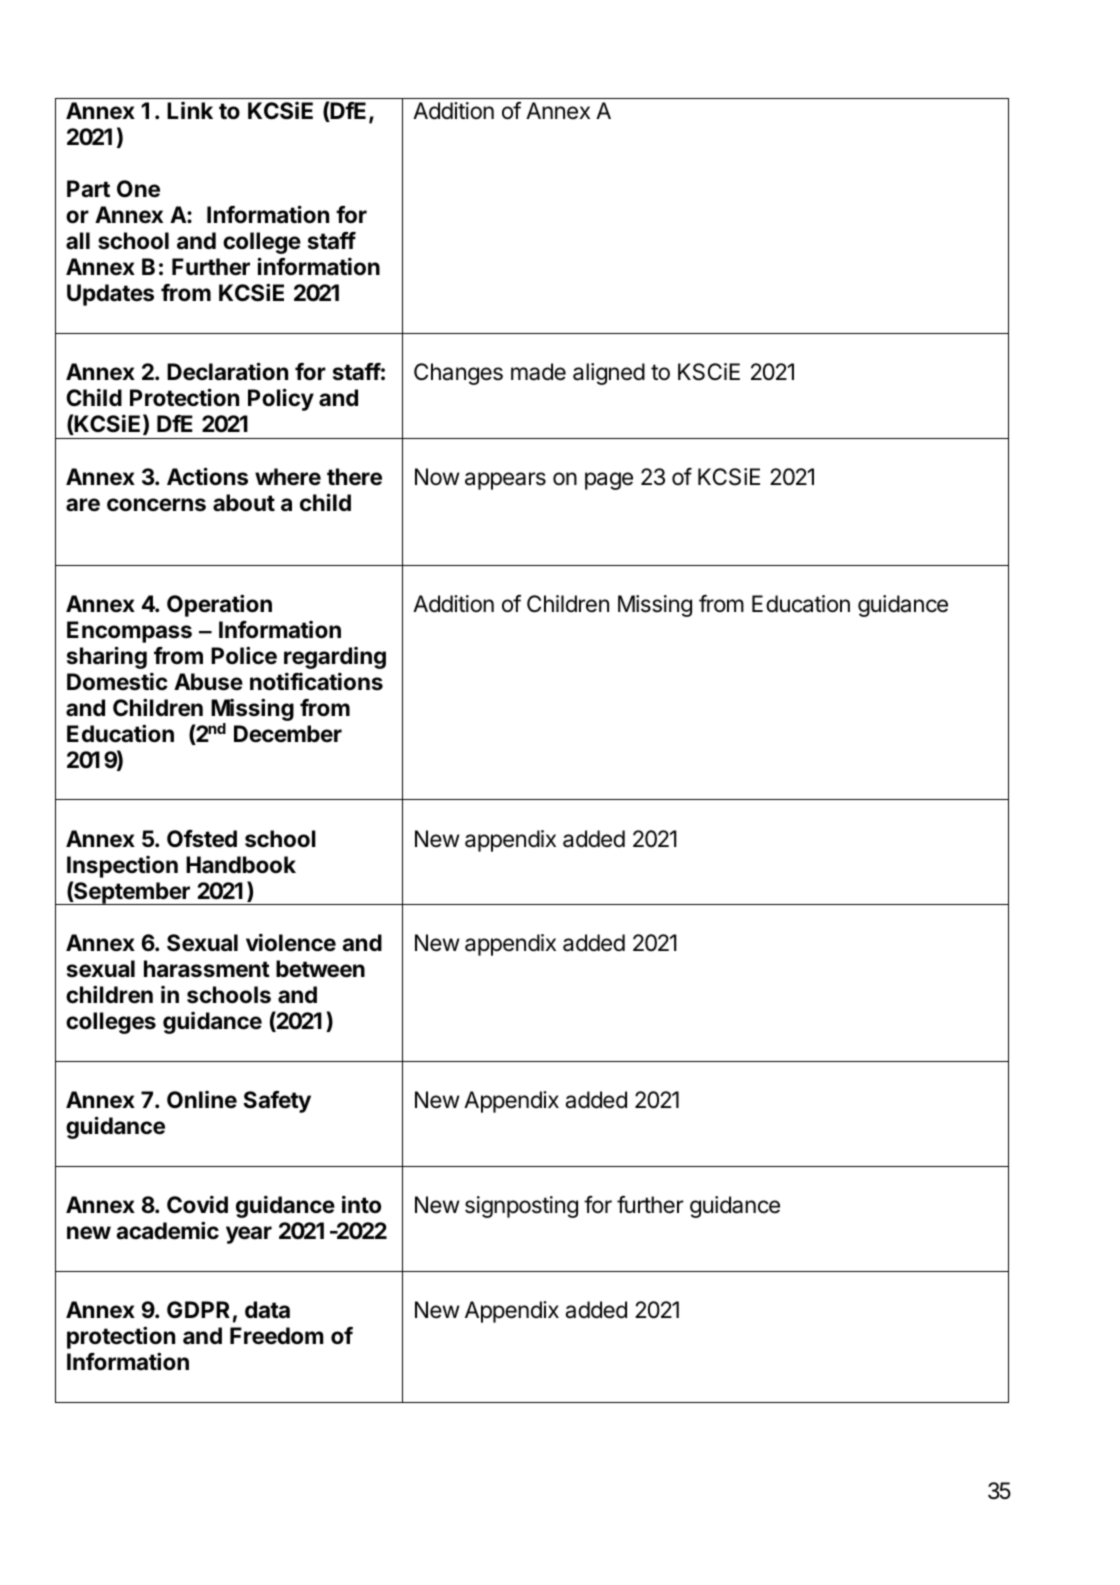 The width and height of the image is (1120, 1585). What do you see at coordinates (198, 1309) in the image?
I see `GDPR` at bounding box center [198, 1309].
